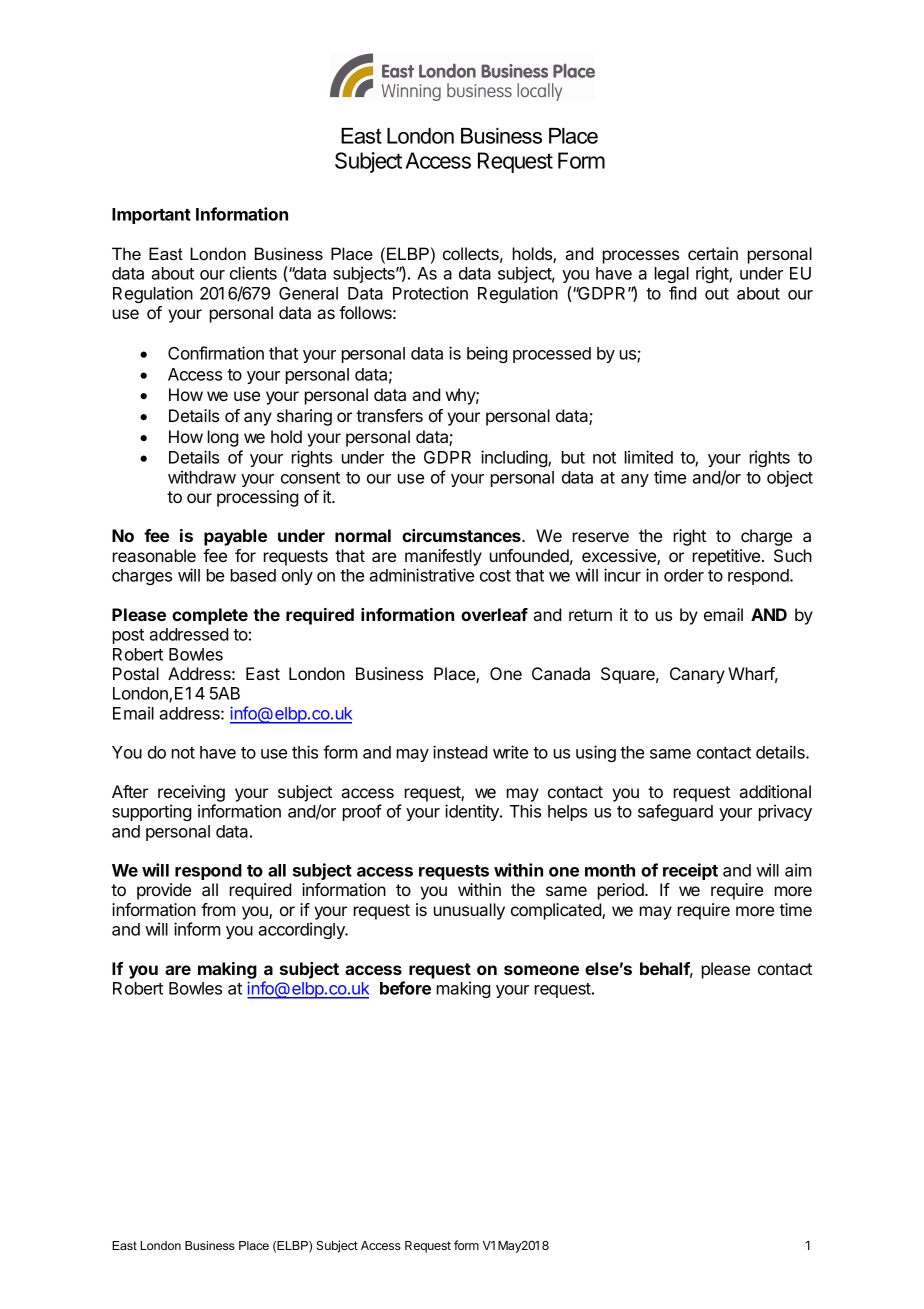  Describe the element at coordinates (622, 891) in the screenshot. I see `period` at that location.
